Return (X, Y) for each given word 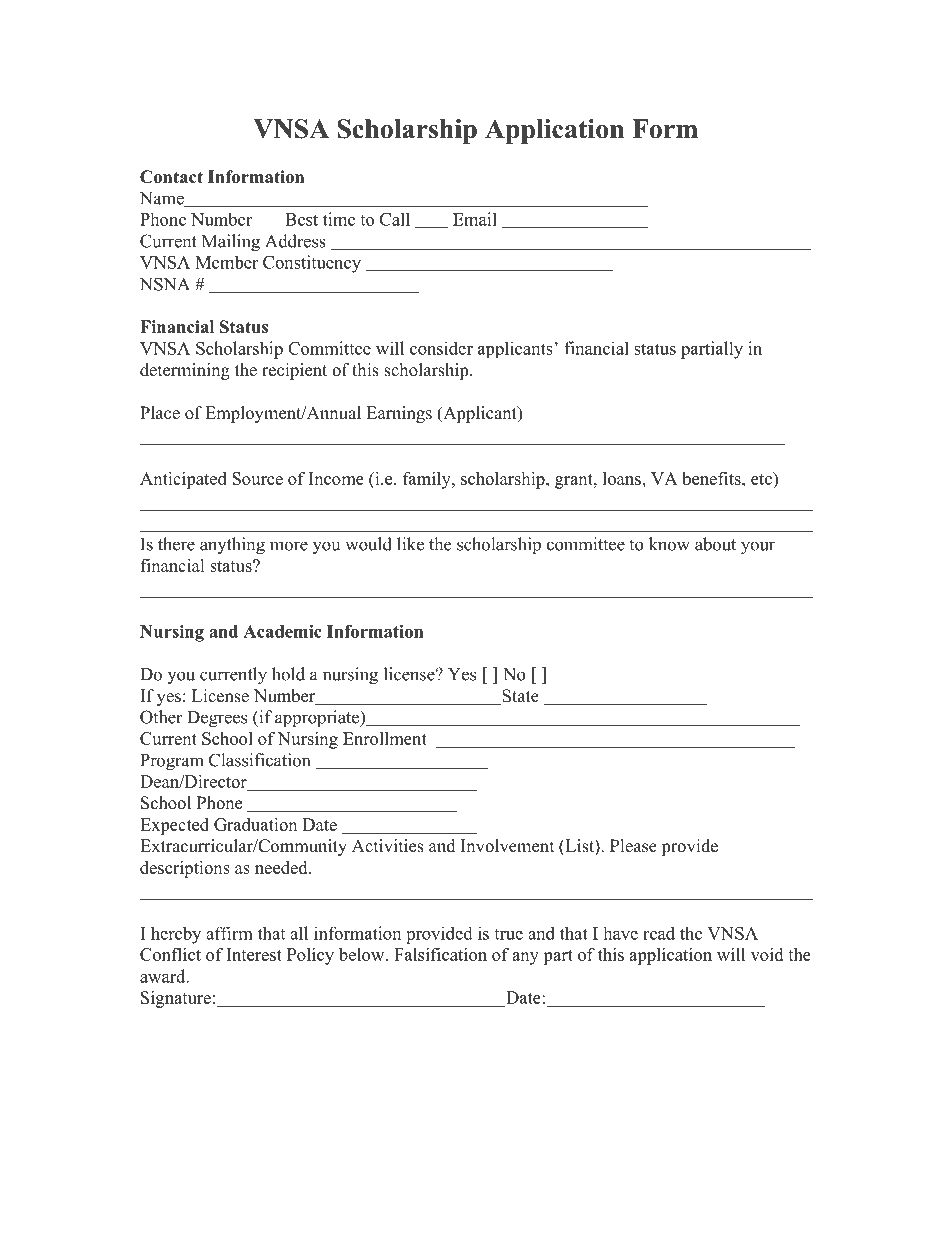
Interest (254, 954)
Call (395, 219)
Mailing (231, 243)
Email (475, 219)
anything (232, 546)
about (715, 544)
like (410, 544)
